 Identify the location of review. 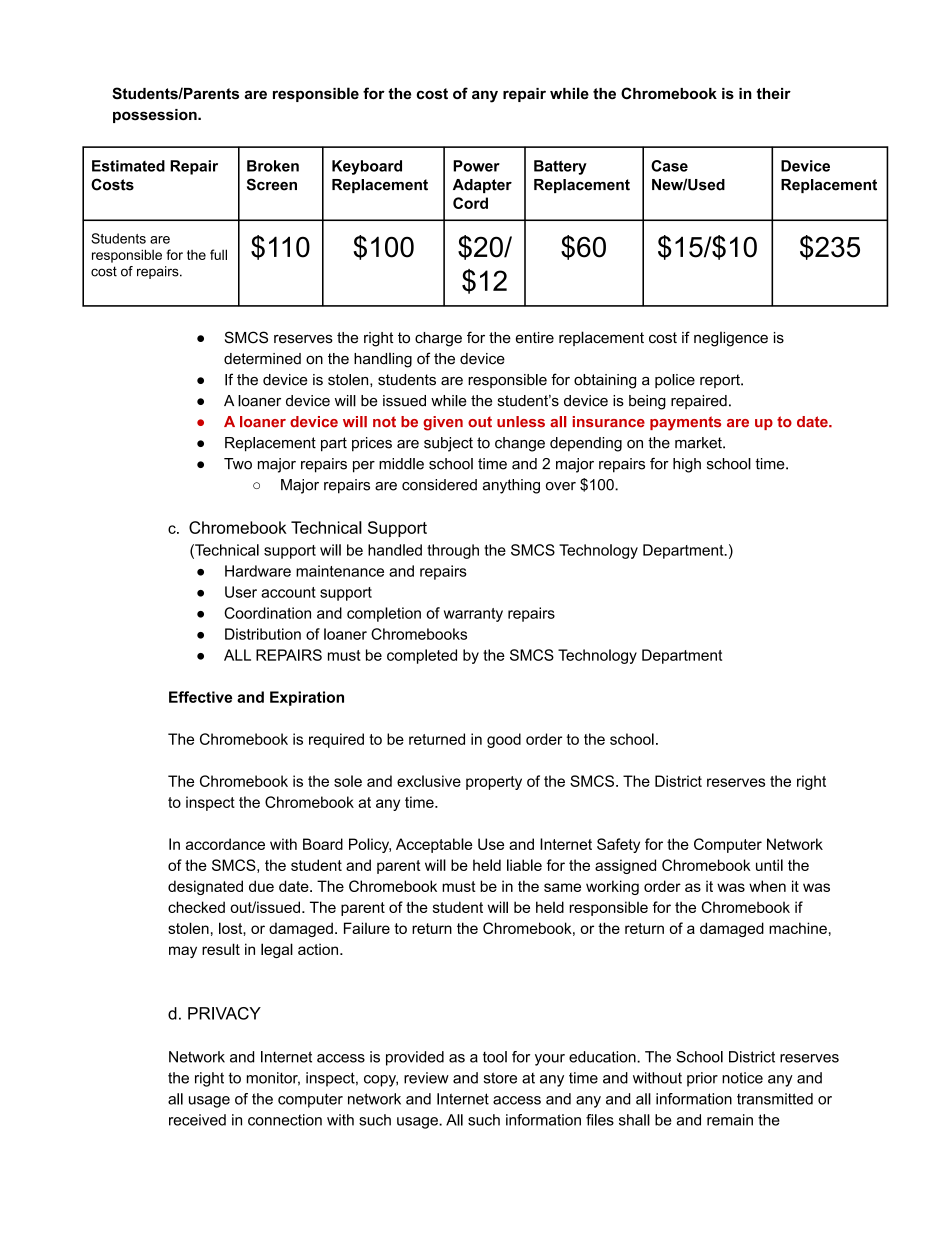
(426, 1078).
